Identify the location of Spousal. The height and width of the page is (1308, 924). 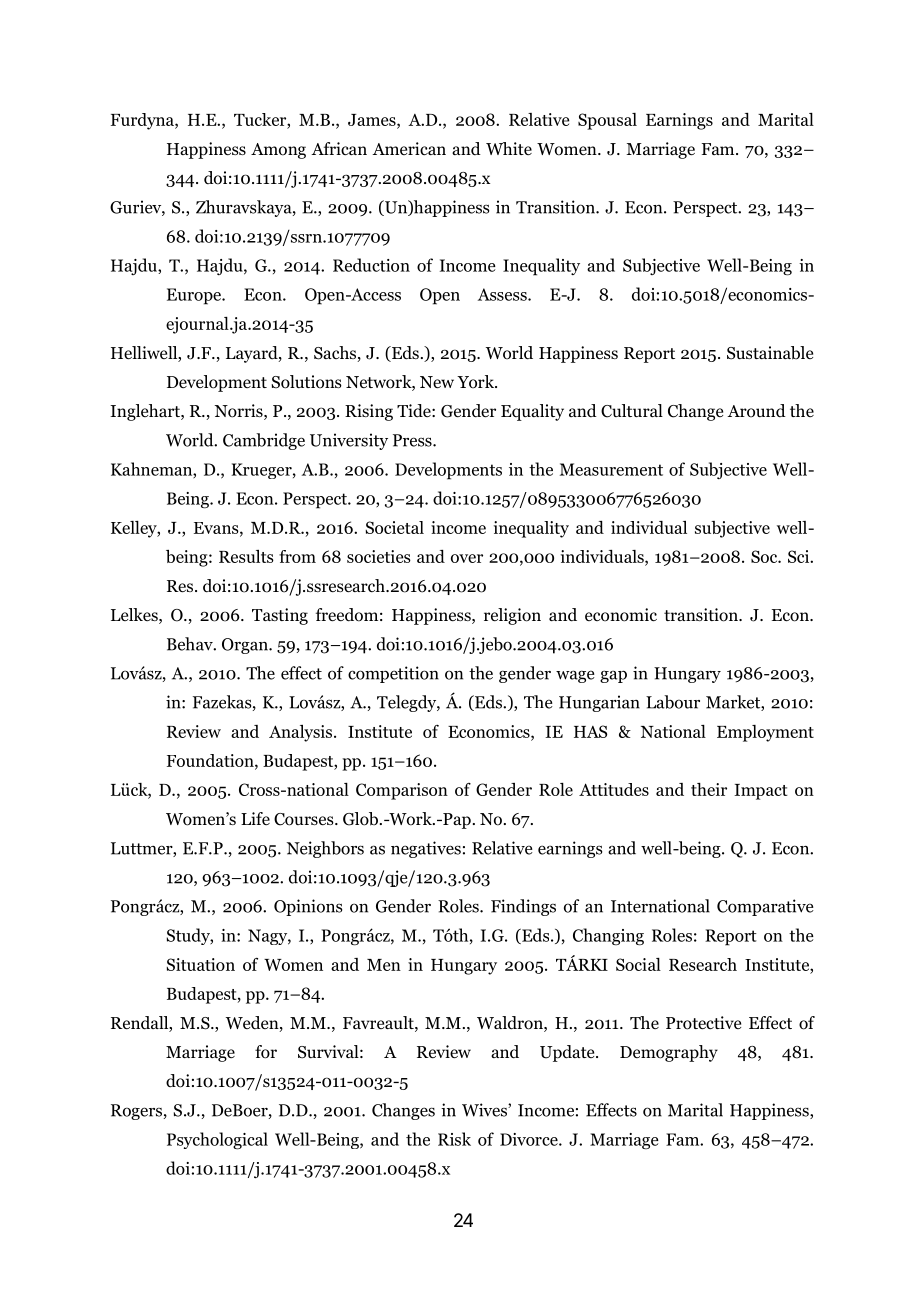
(607, 121).
